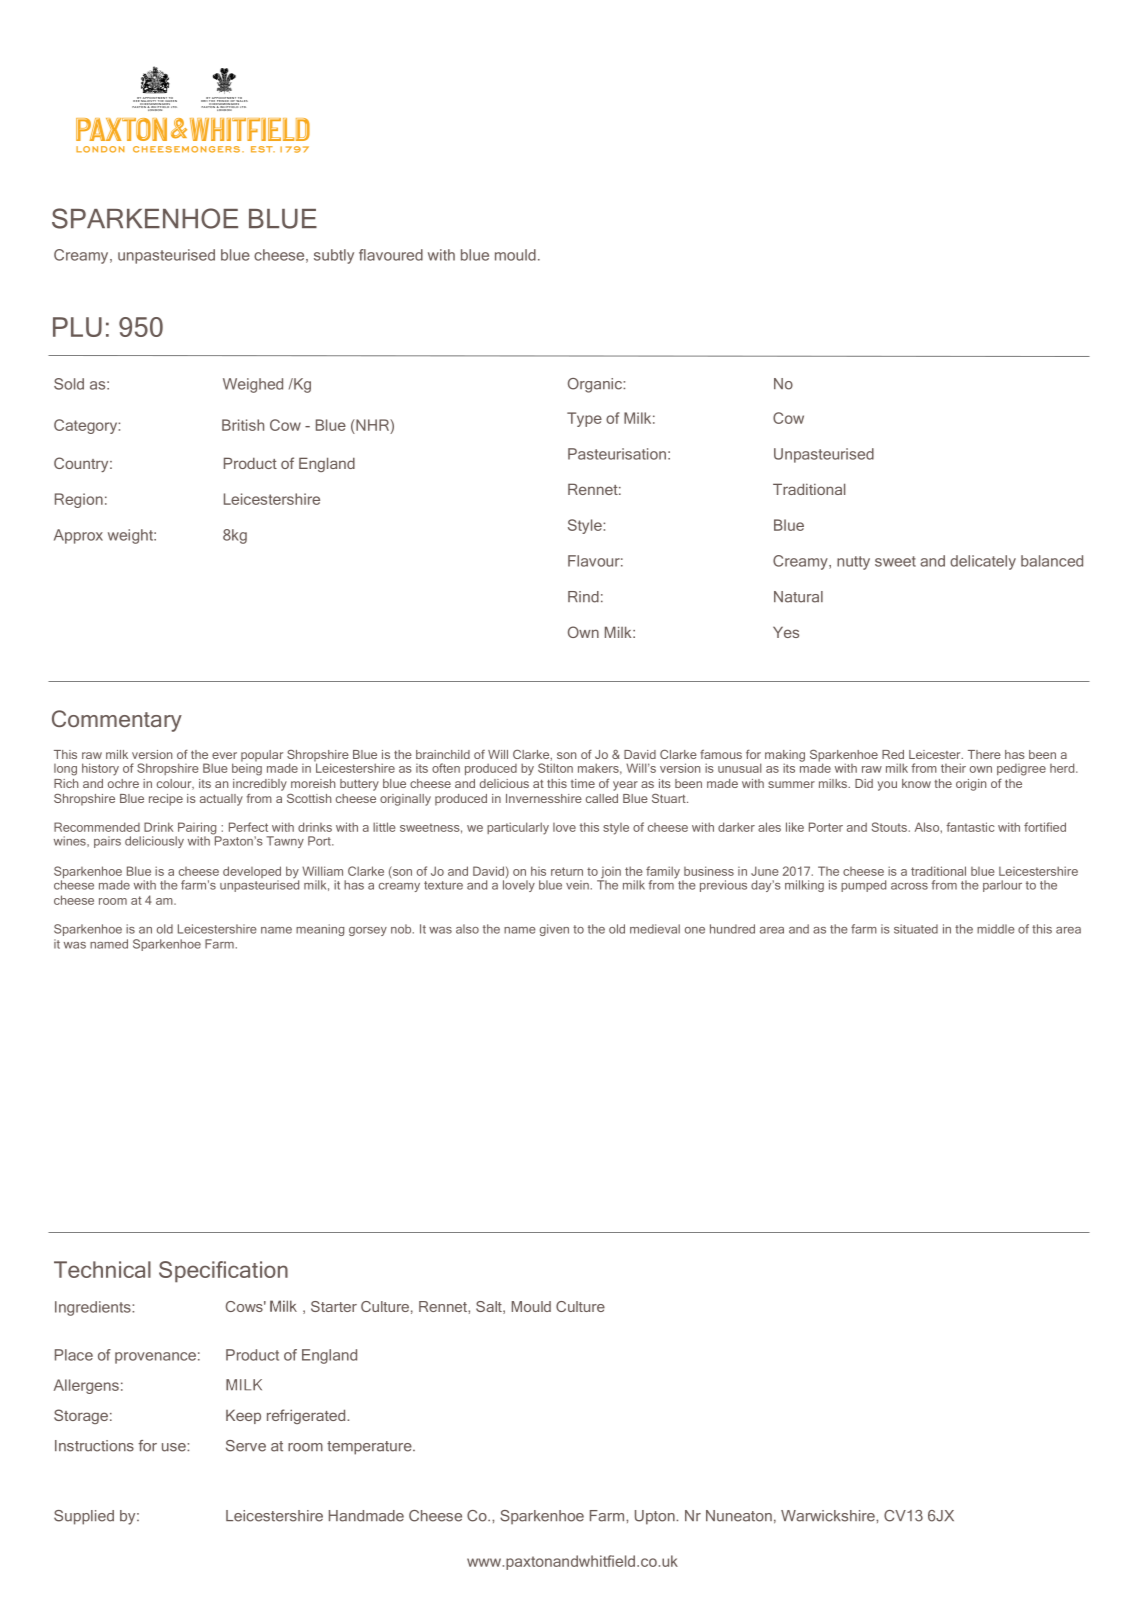 This document has width=1135, height=1606. What do you see at coordinates (78, 536) in the document?
I see `Approx` at bounding box center [78, 536].
